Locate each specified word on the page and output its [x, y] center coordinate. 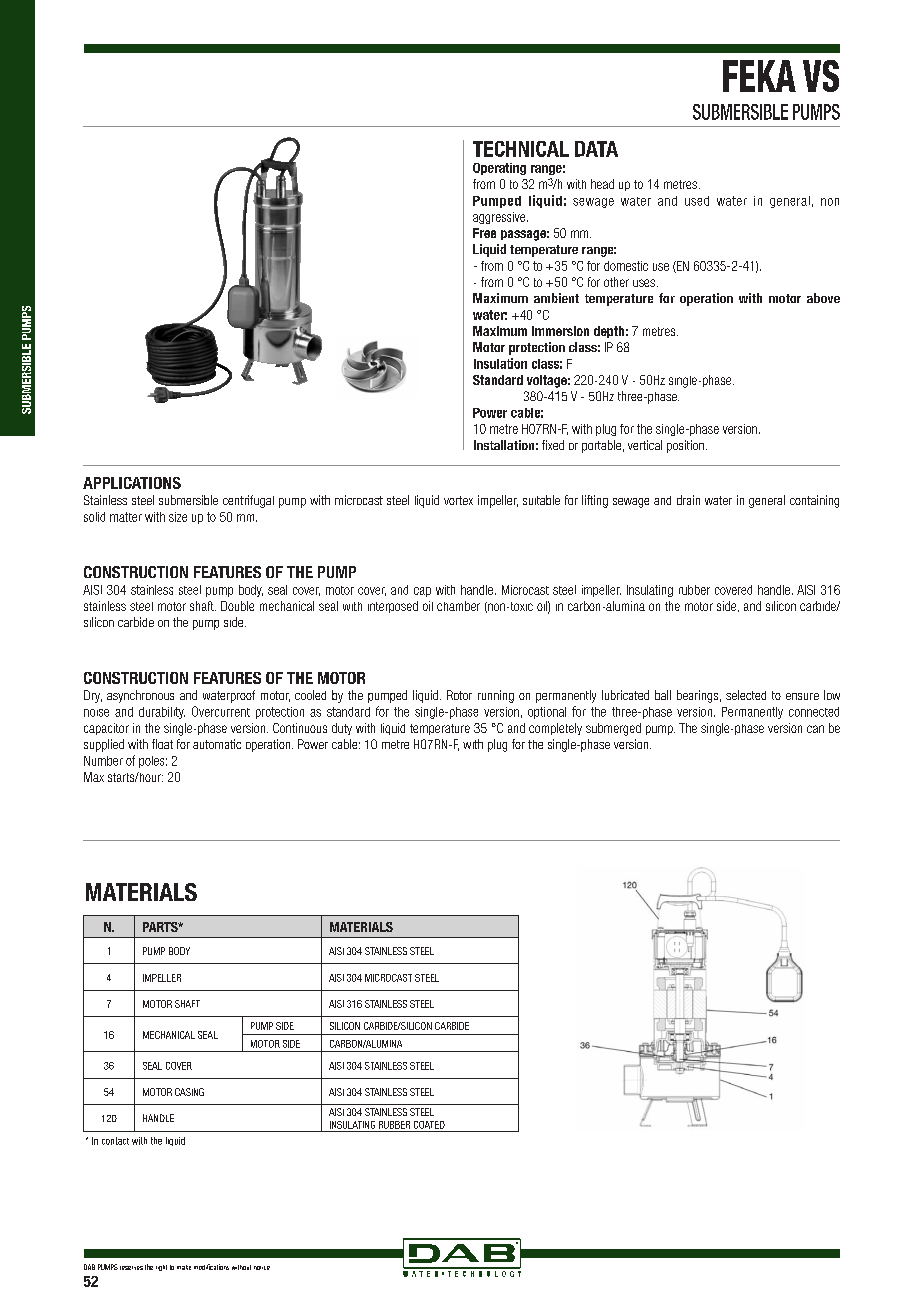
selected [746, 695]
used [697, 201]
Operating [499, 169]
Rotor [459, 695]
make [184, 1267]
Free [484, 233]
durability [162, 713]
